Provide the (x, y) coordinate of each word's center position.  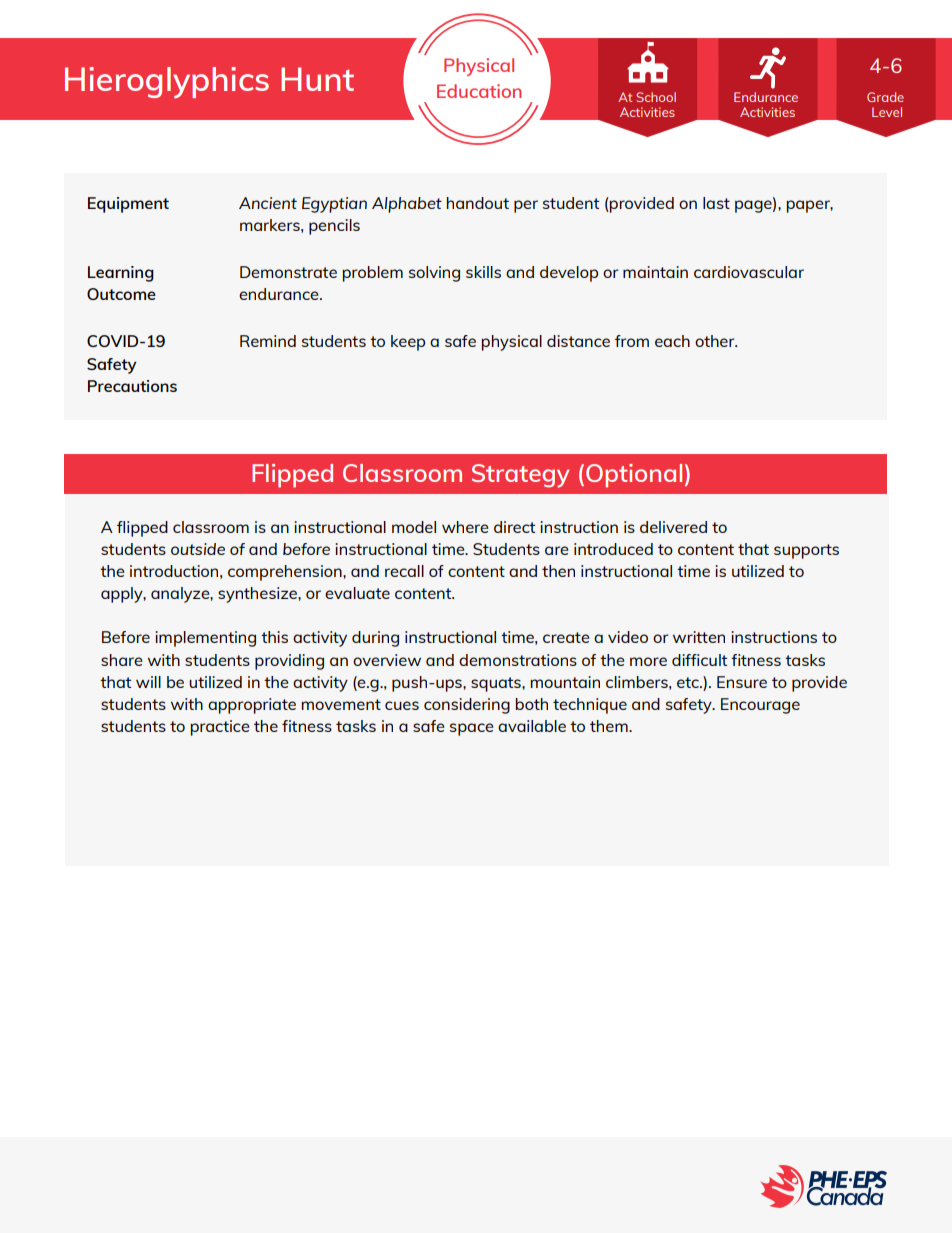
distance (578, 341)
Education (479, 91)
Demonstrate (288, 272)
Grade (885, 97)
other (716, 341)
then (558, 571)
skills (483, 272)
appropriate (252, 706)
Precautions (132, 386)
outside (198, 549)
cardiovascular (749, 272)
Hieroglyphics (167, 83)
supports (806, 551)
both (532, 704)
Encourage (760, 706)
